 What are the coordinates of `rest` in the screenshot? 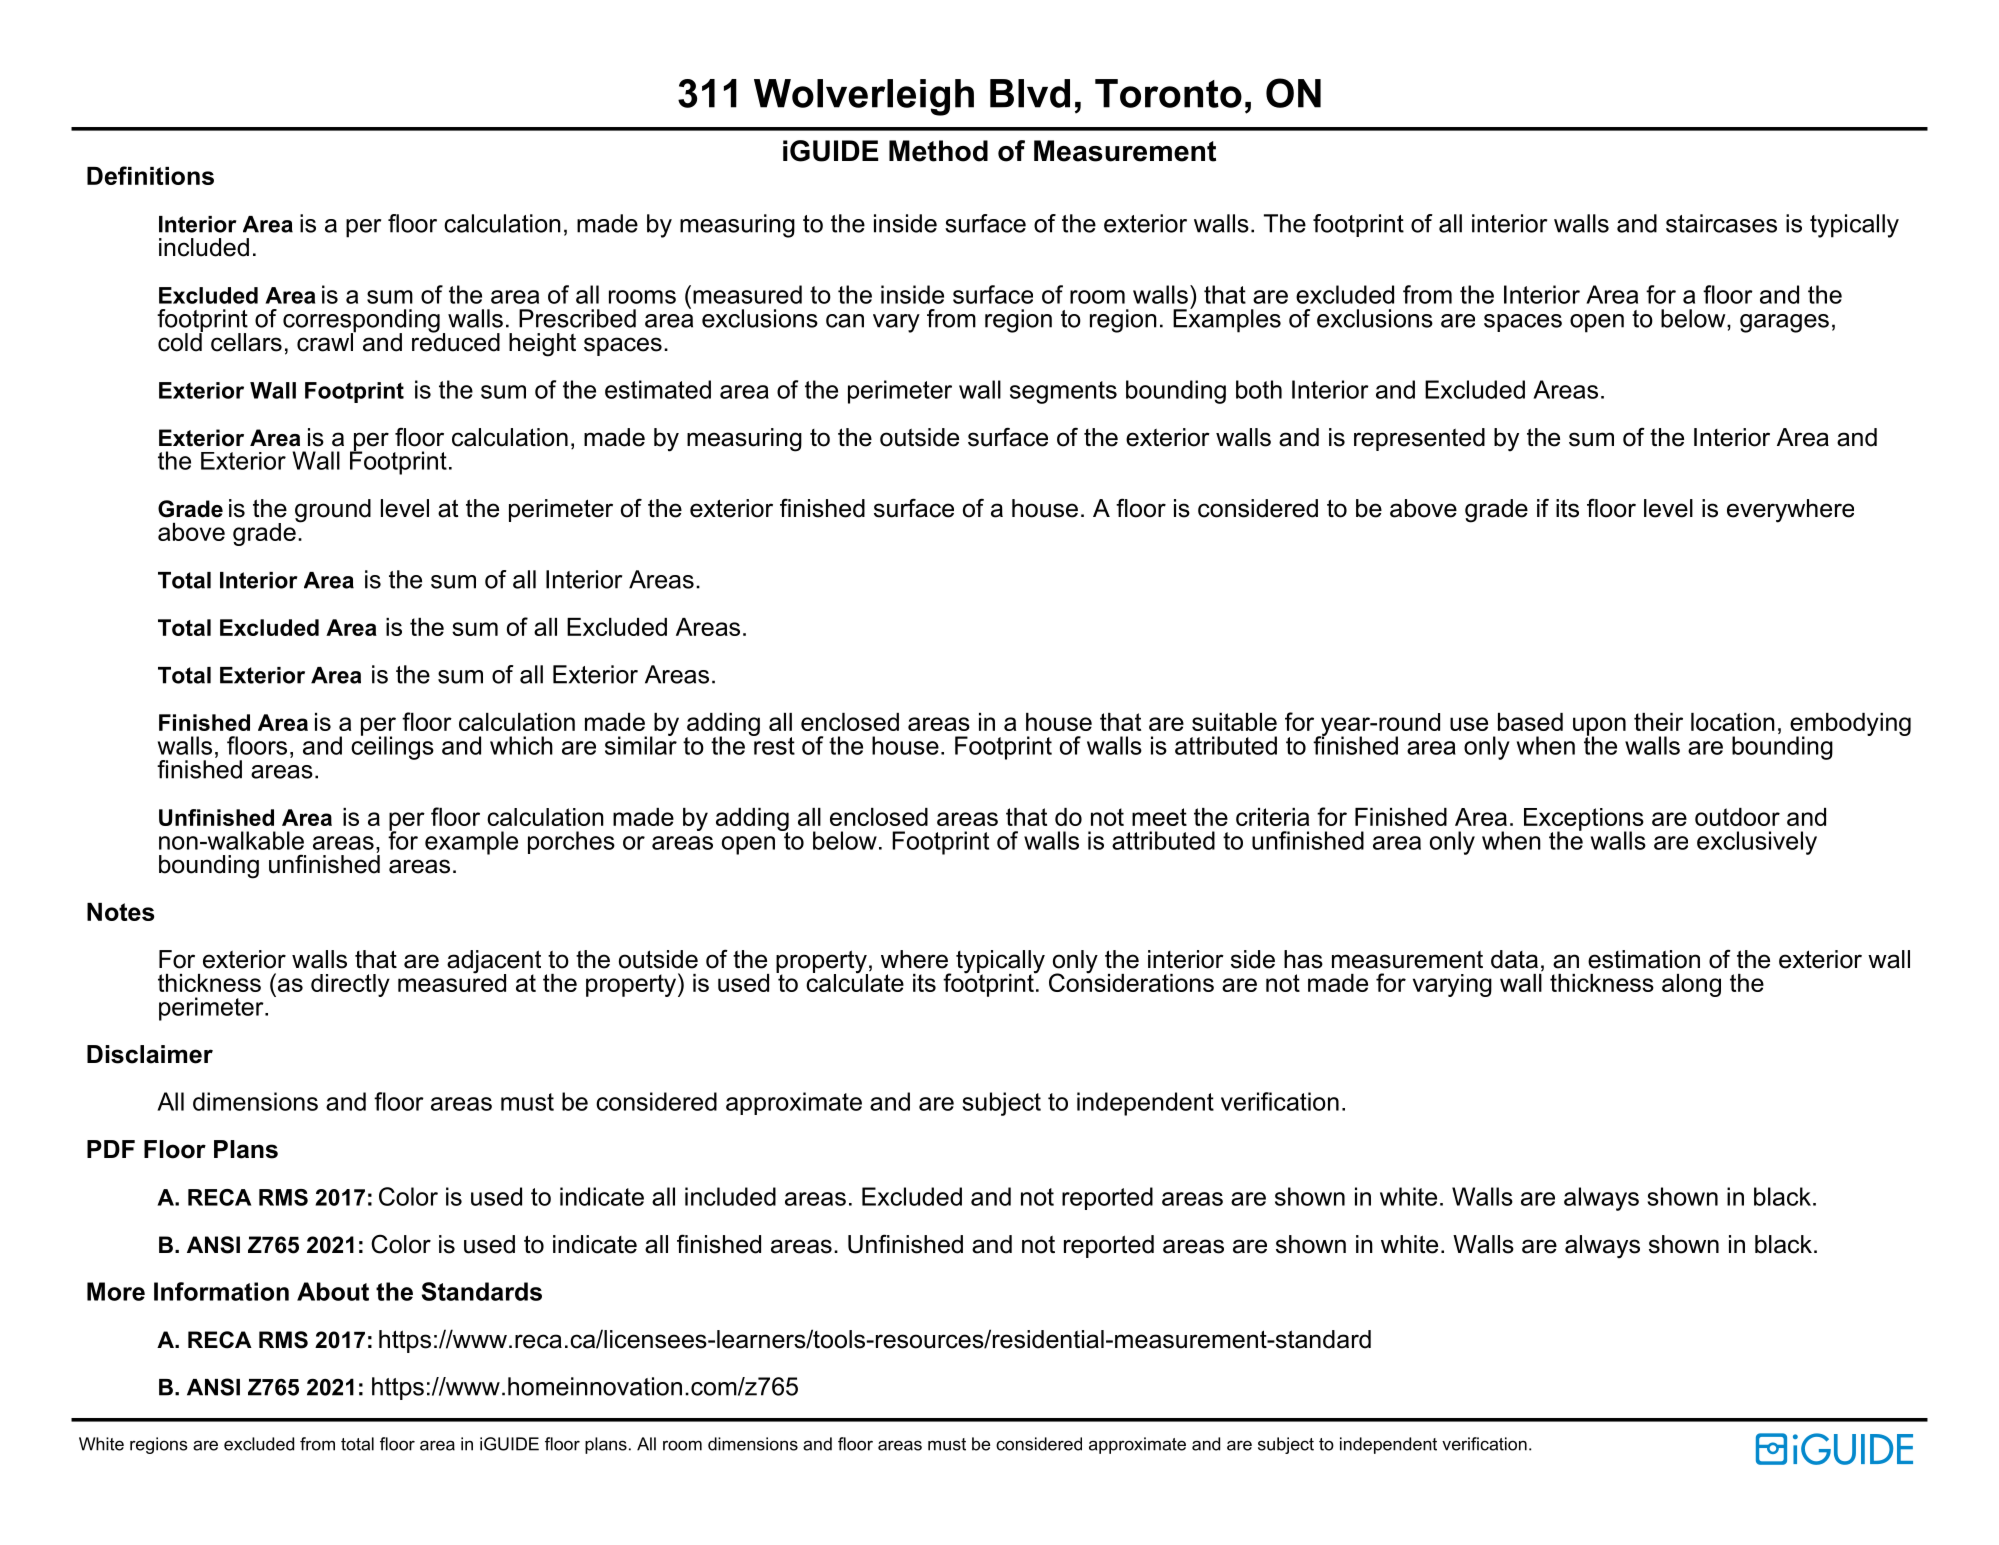 It's located at (773, 744).
